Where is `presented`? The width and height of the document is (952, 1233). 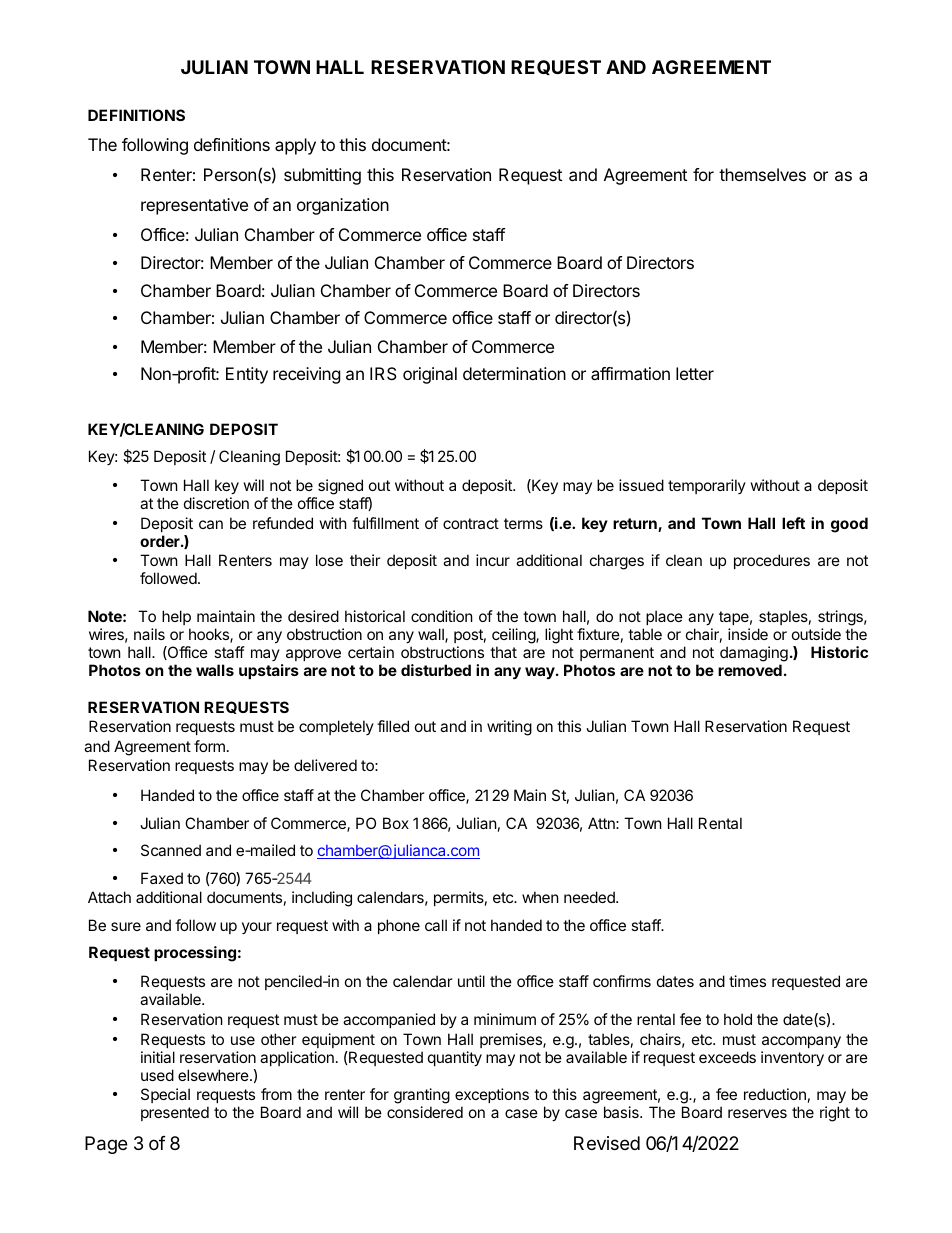 presented is located at coordinates (175, 1113).
